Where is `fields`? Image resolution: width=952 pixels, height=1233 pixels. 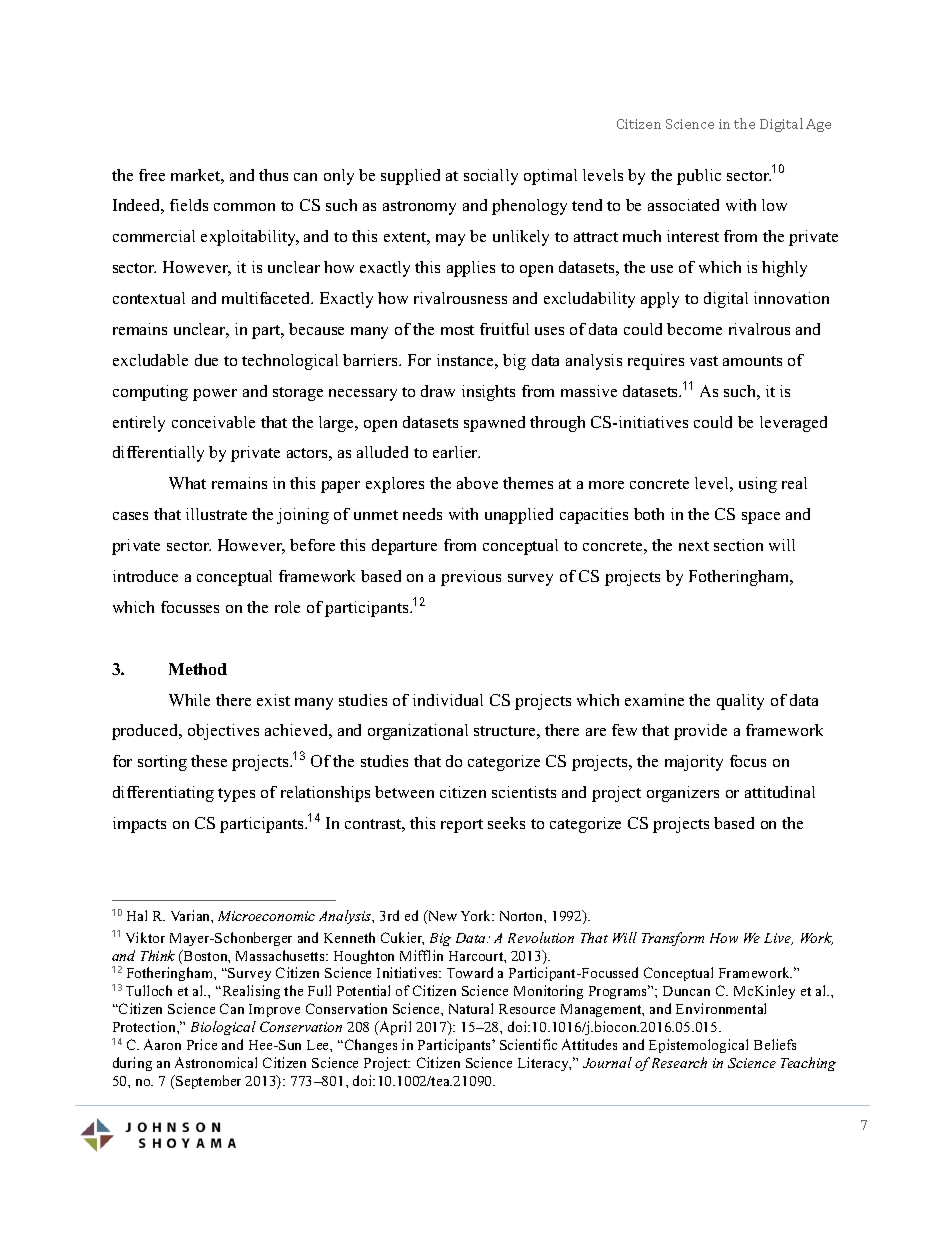
fields is located at coordinates (189, 205).
